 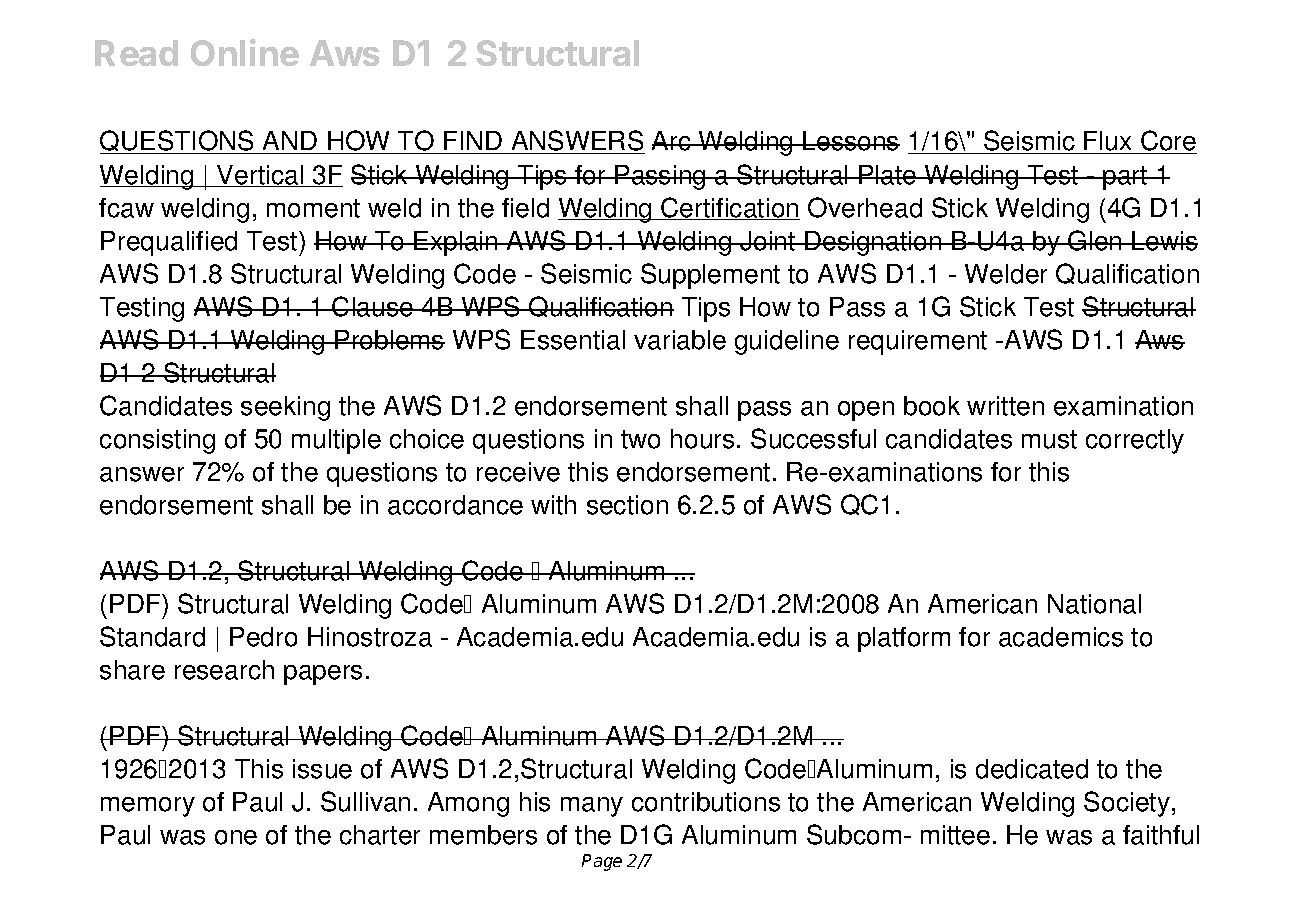 I want to click on Online, so click(x=245, y=52).
